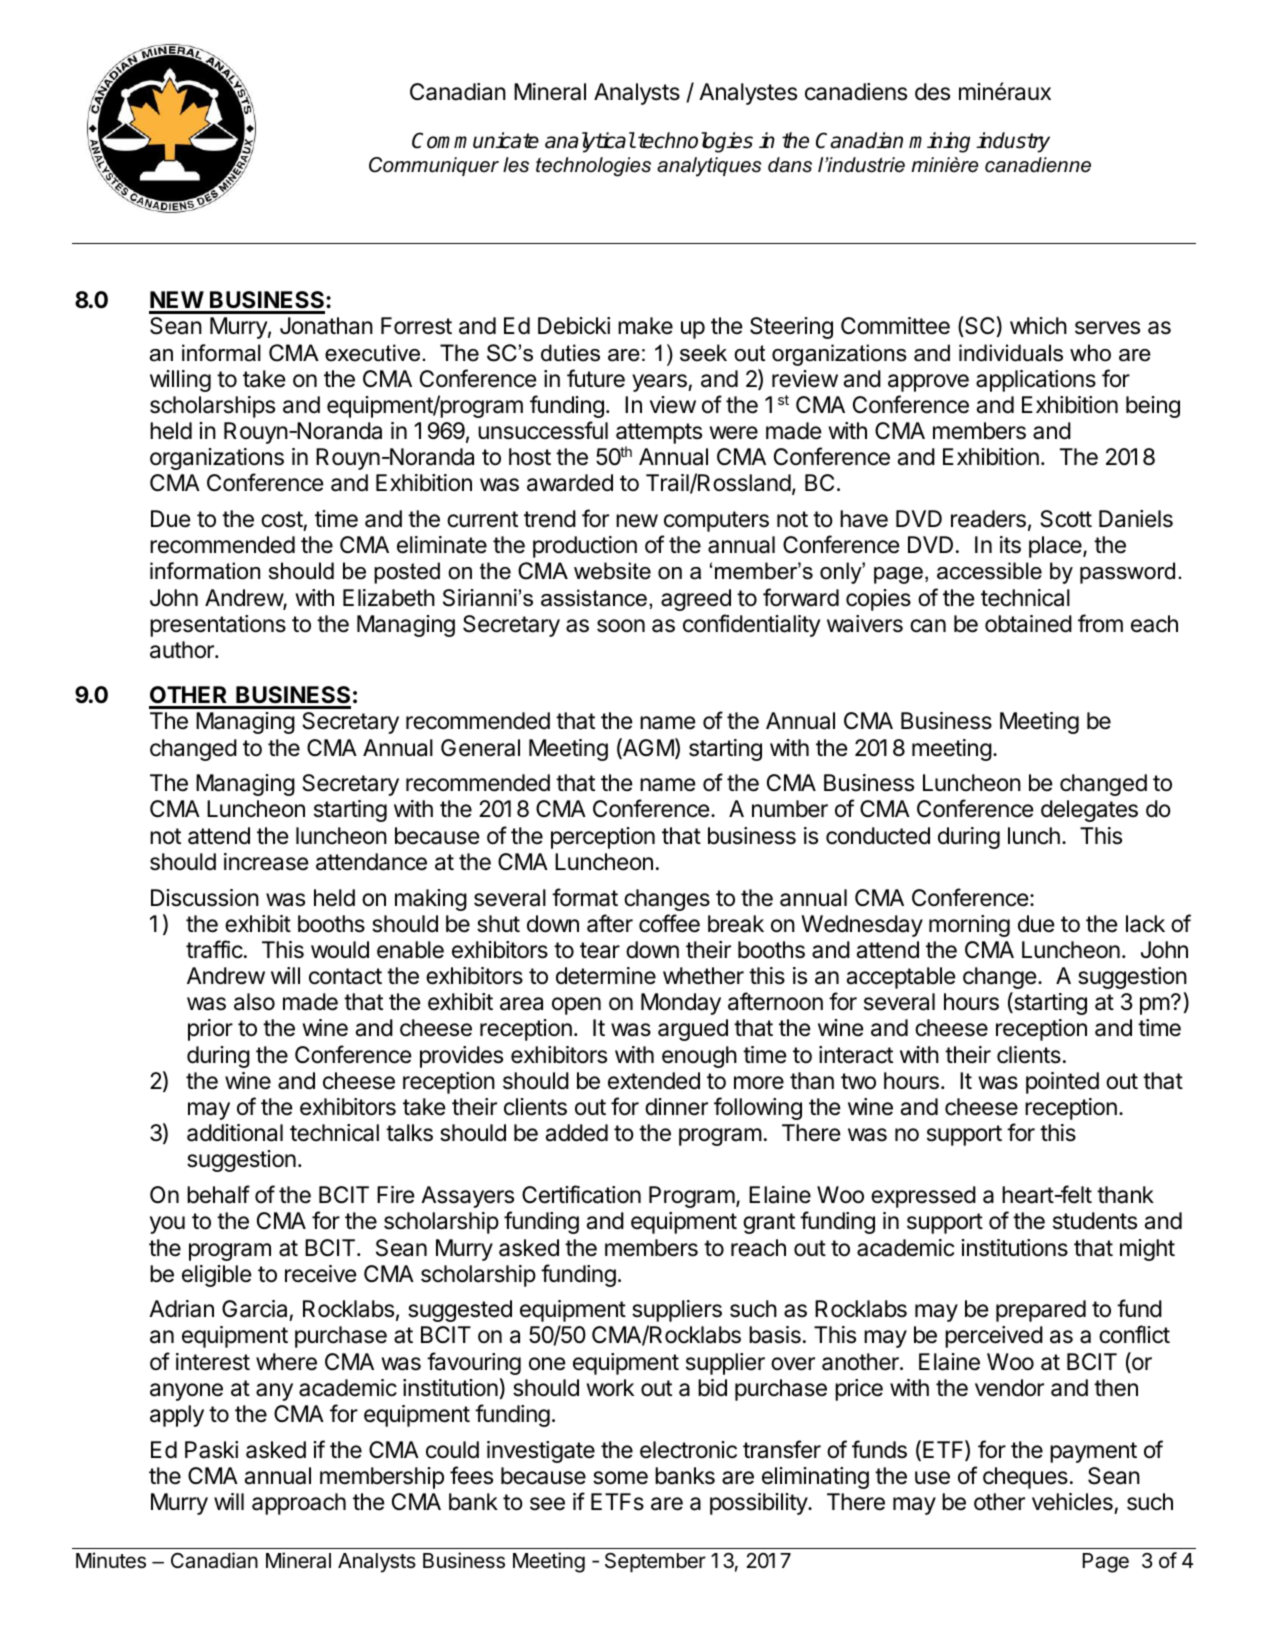 The width and height of the page is (1267, 1639). Describe the element at coordinates (434, 166) in the page. I see `Communiquer` at that location.
